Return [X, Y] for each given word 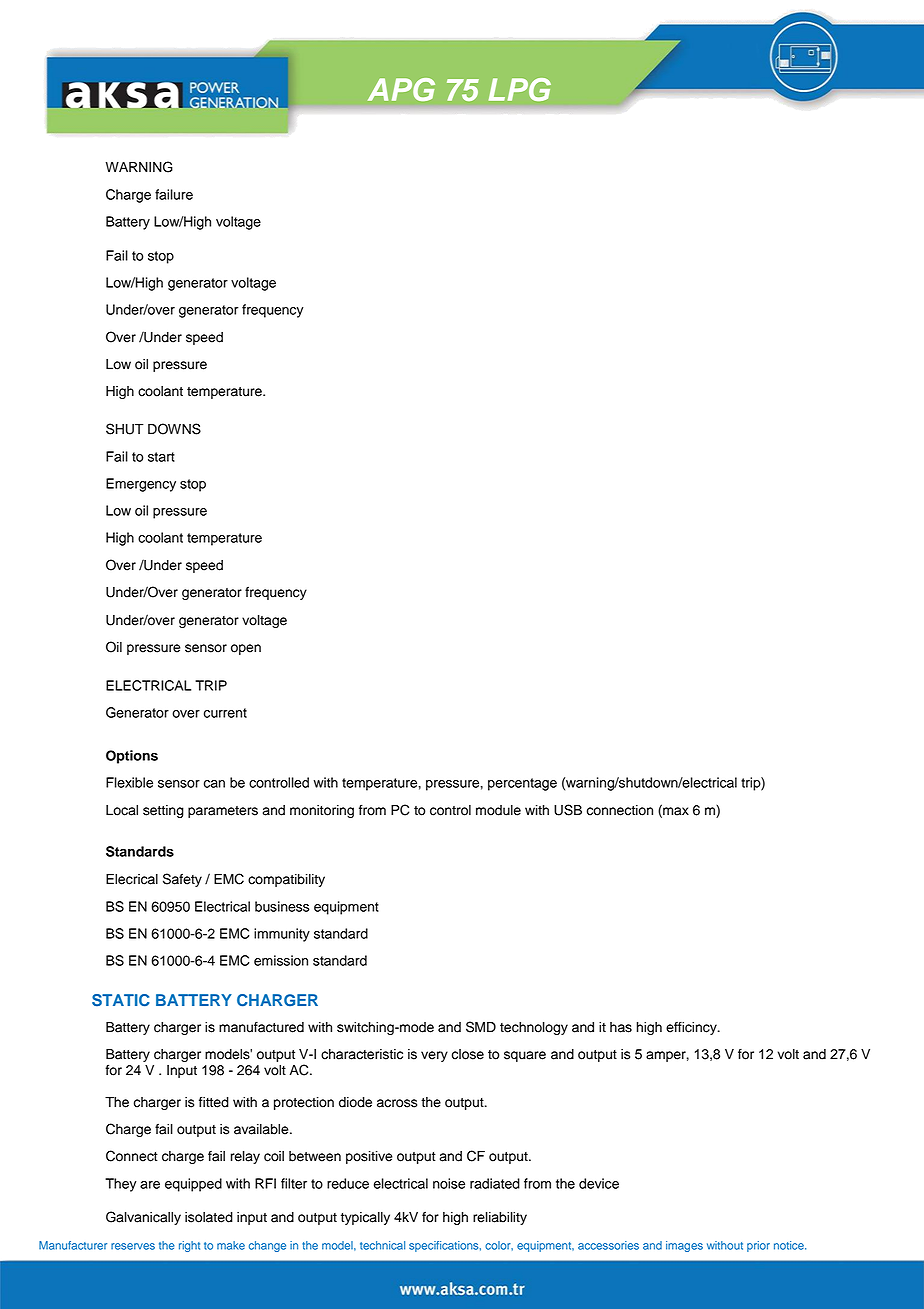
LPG [520, 89]
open [246, 649]
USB [568, 810]
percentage [522, 784]
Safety [182, 880]
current [225, 713]
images [684, 1246]
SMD [481, 1027]
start [161, 457]
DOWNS [174, 429]
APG [401, 89]
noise [449, 1183]
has [621, 1027]
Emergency [141, 485]
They [121, 1185]
